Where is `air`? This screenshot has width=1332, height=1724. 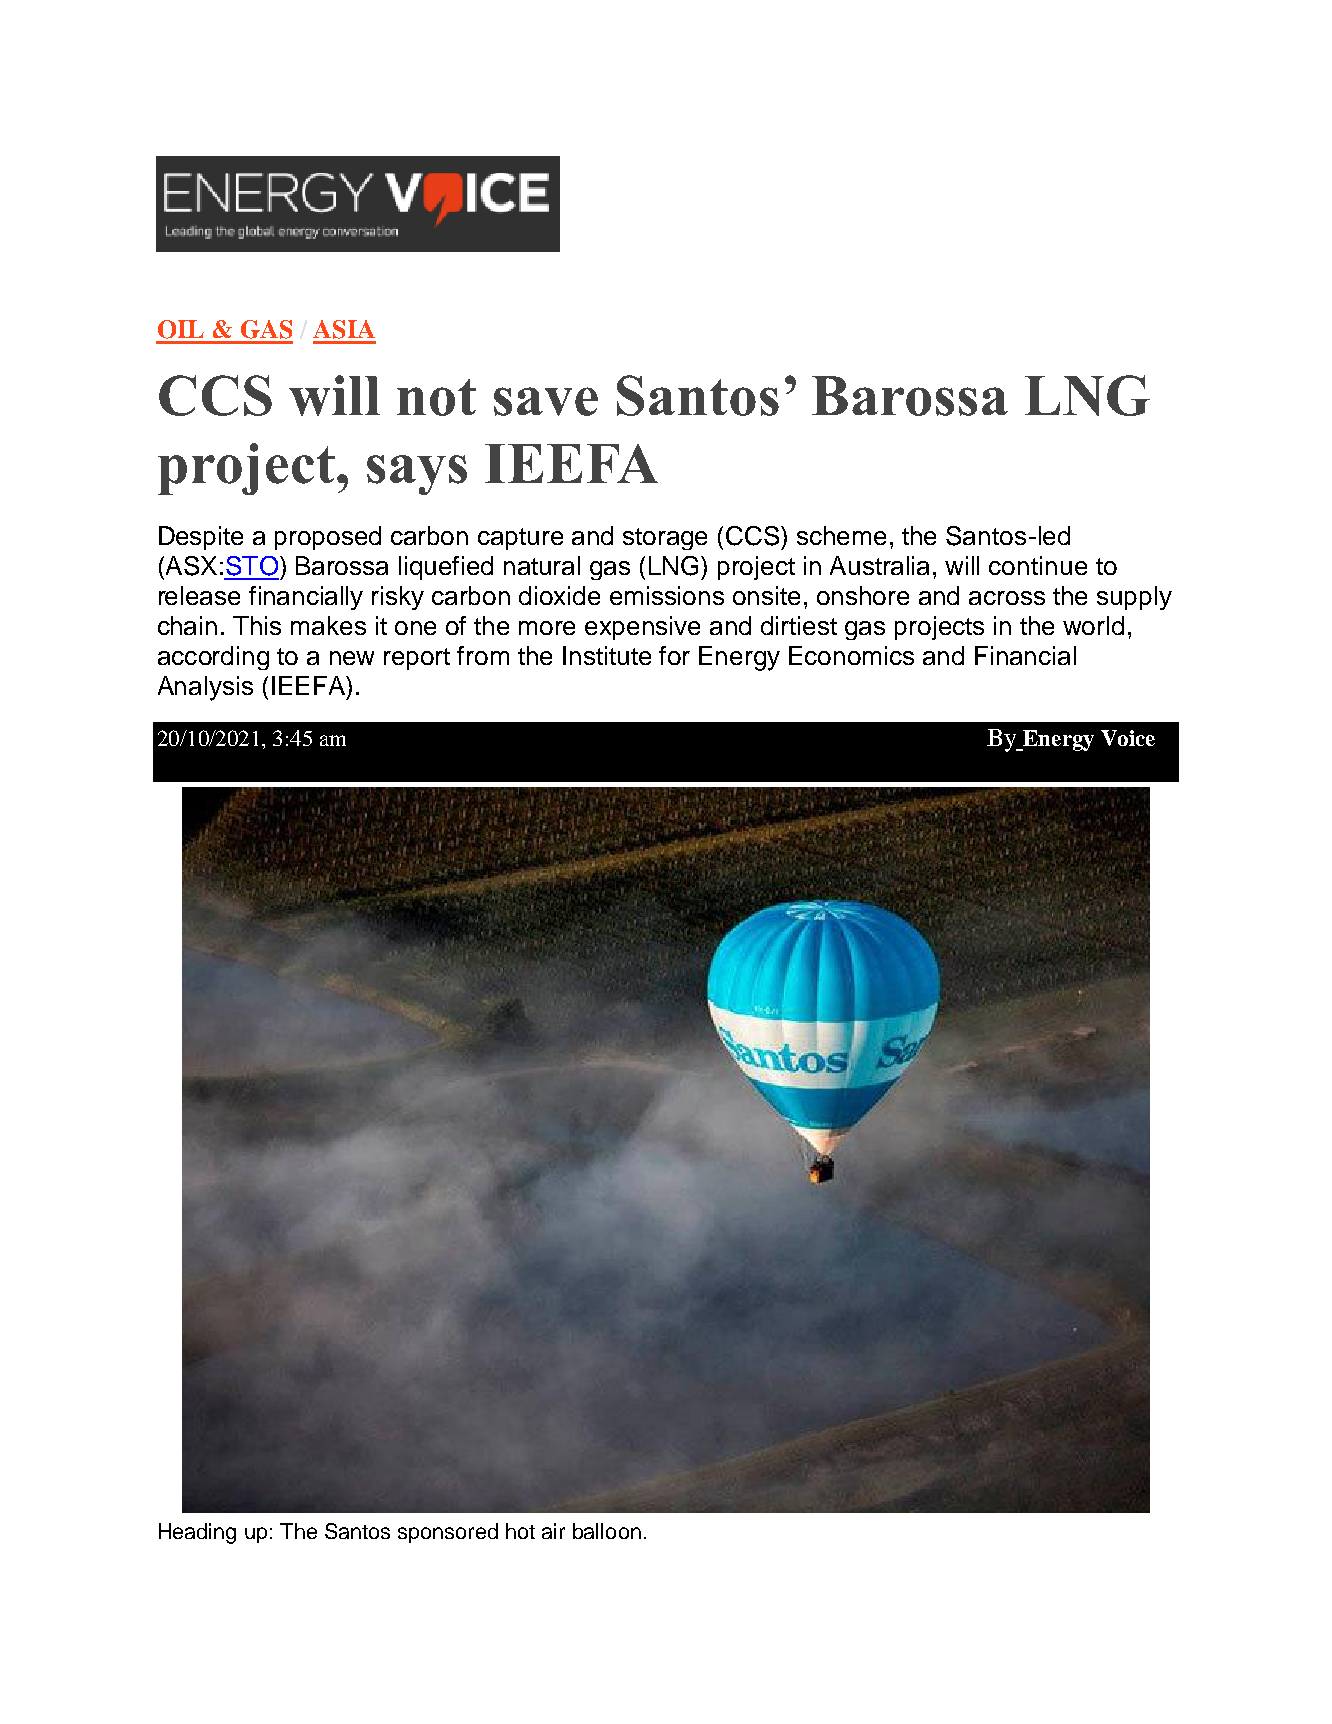
air is located at coordinates (553, 1531).
